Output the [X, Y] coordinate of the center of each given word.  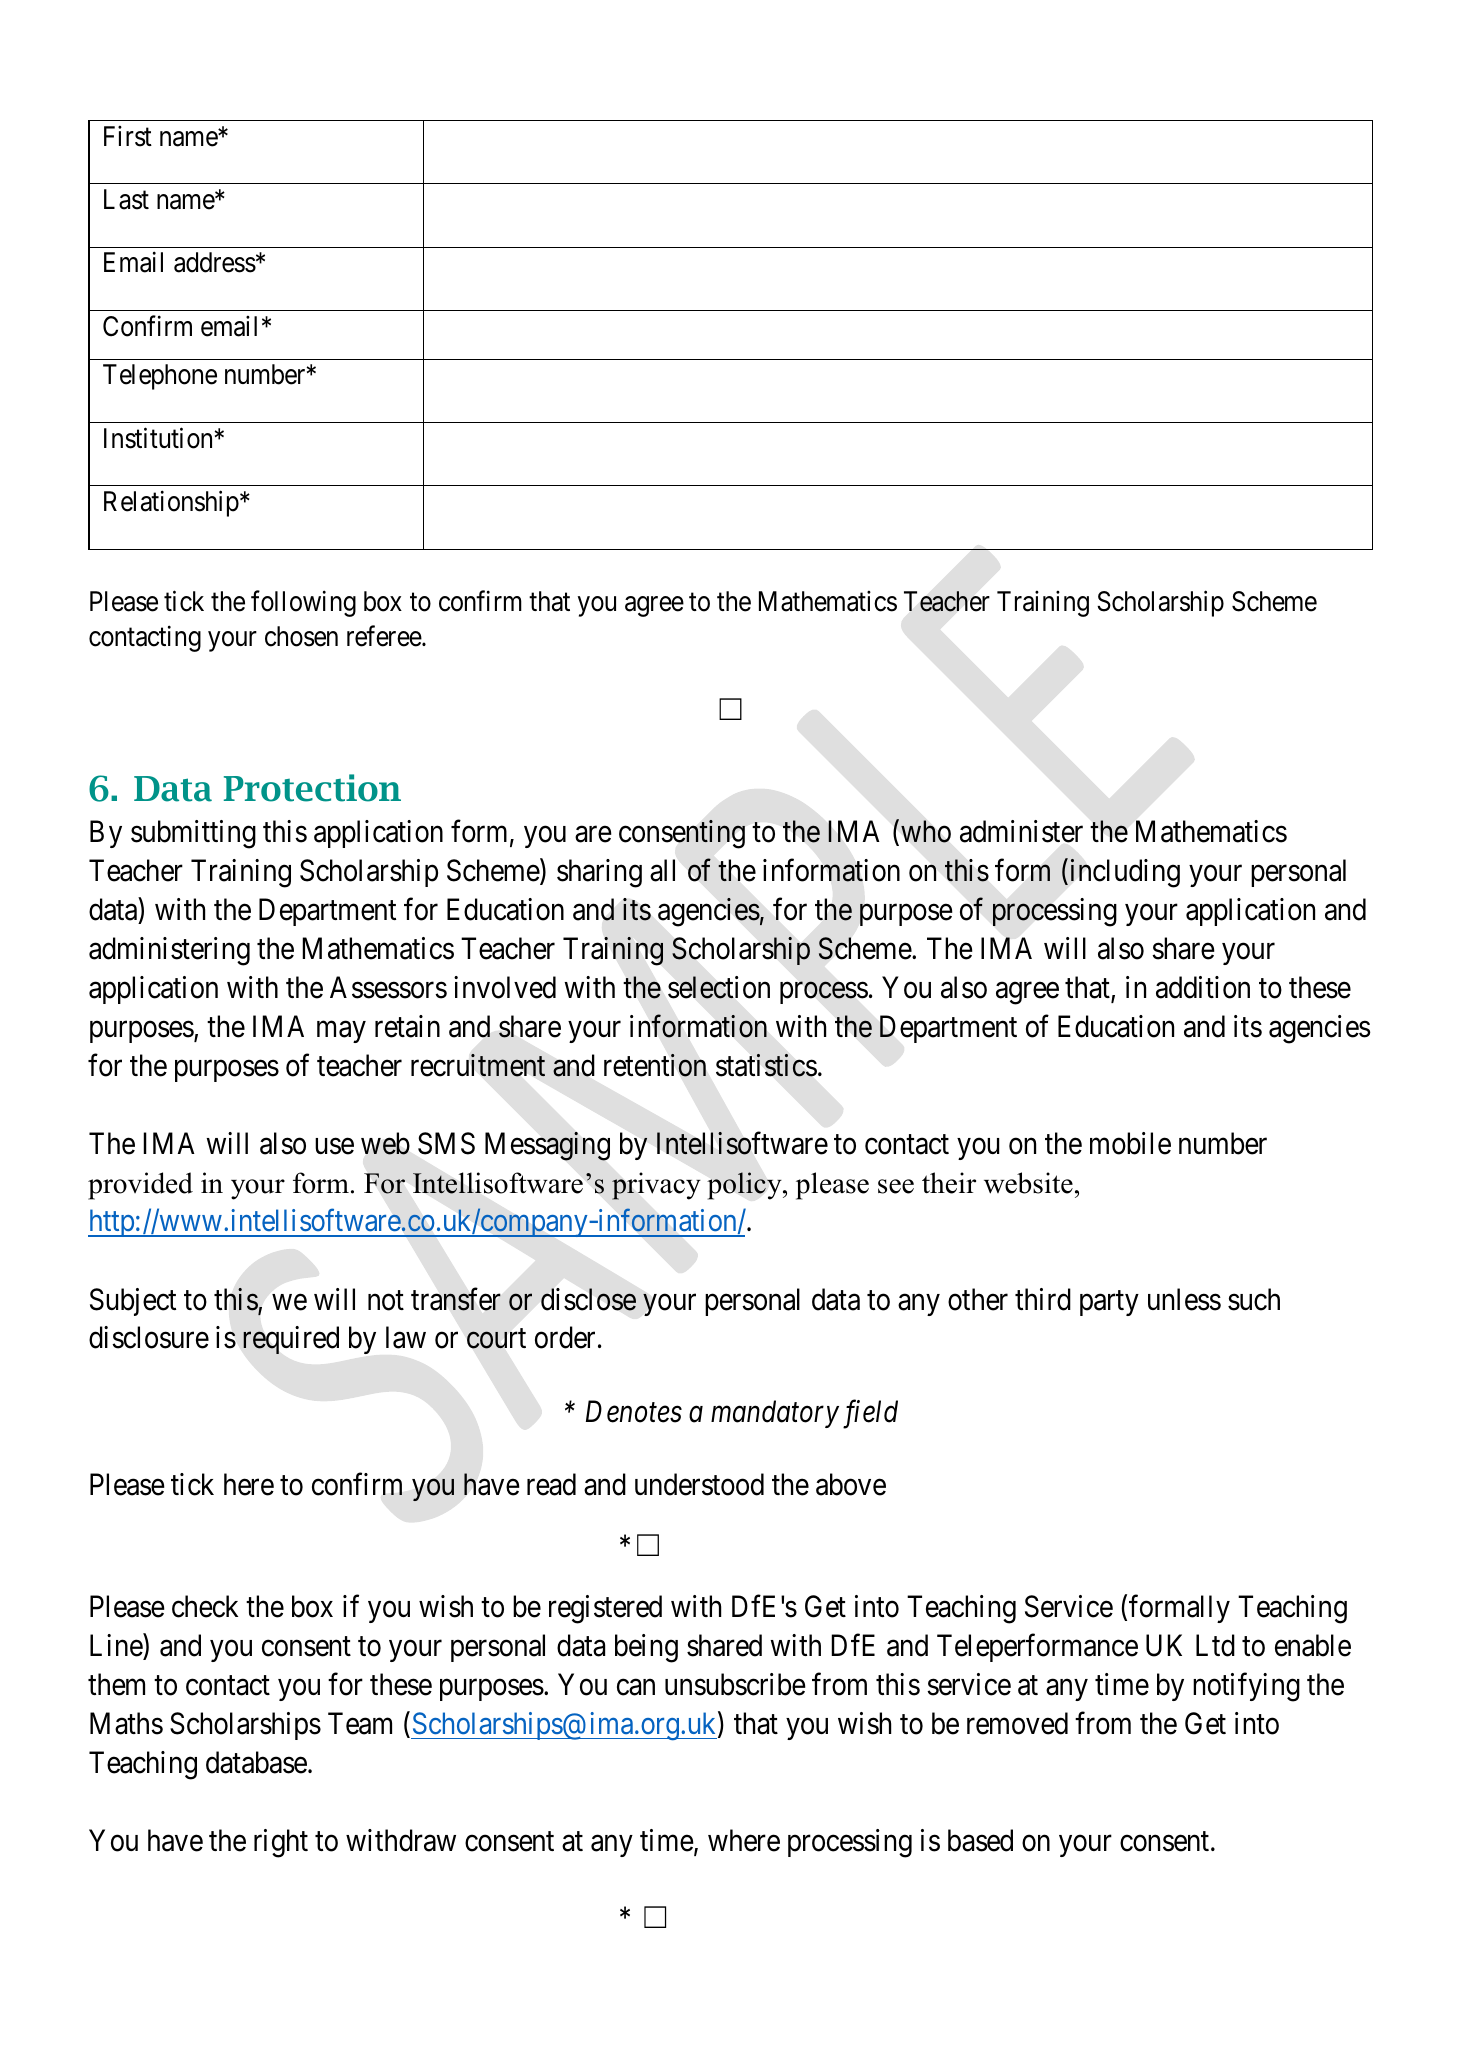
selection [719, 987]
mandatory [775, 1414]
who [926, 831]
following [303, 603]
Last [126, 199]
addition [1203, 987]
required [291, 1340]
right [281, 1843]
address [215, 262]
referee [385, 636]
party [1109, 1303]
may [341, 1032]
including [1123, 873]
